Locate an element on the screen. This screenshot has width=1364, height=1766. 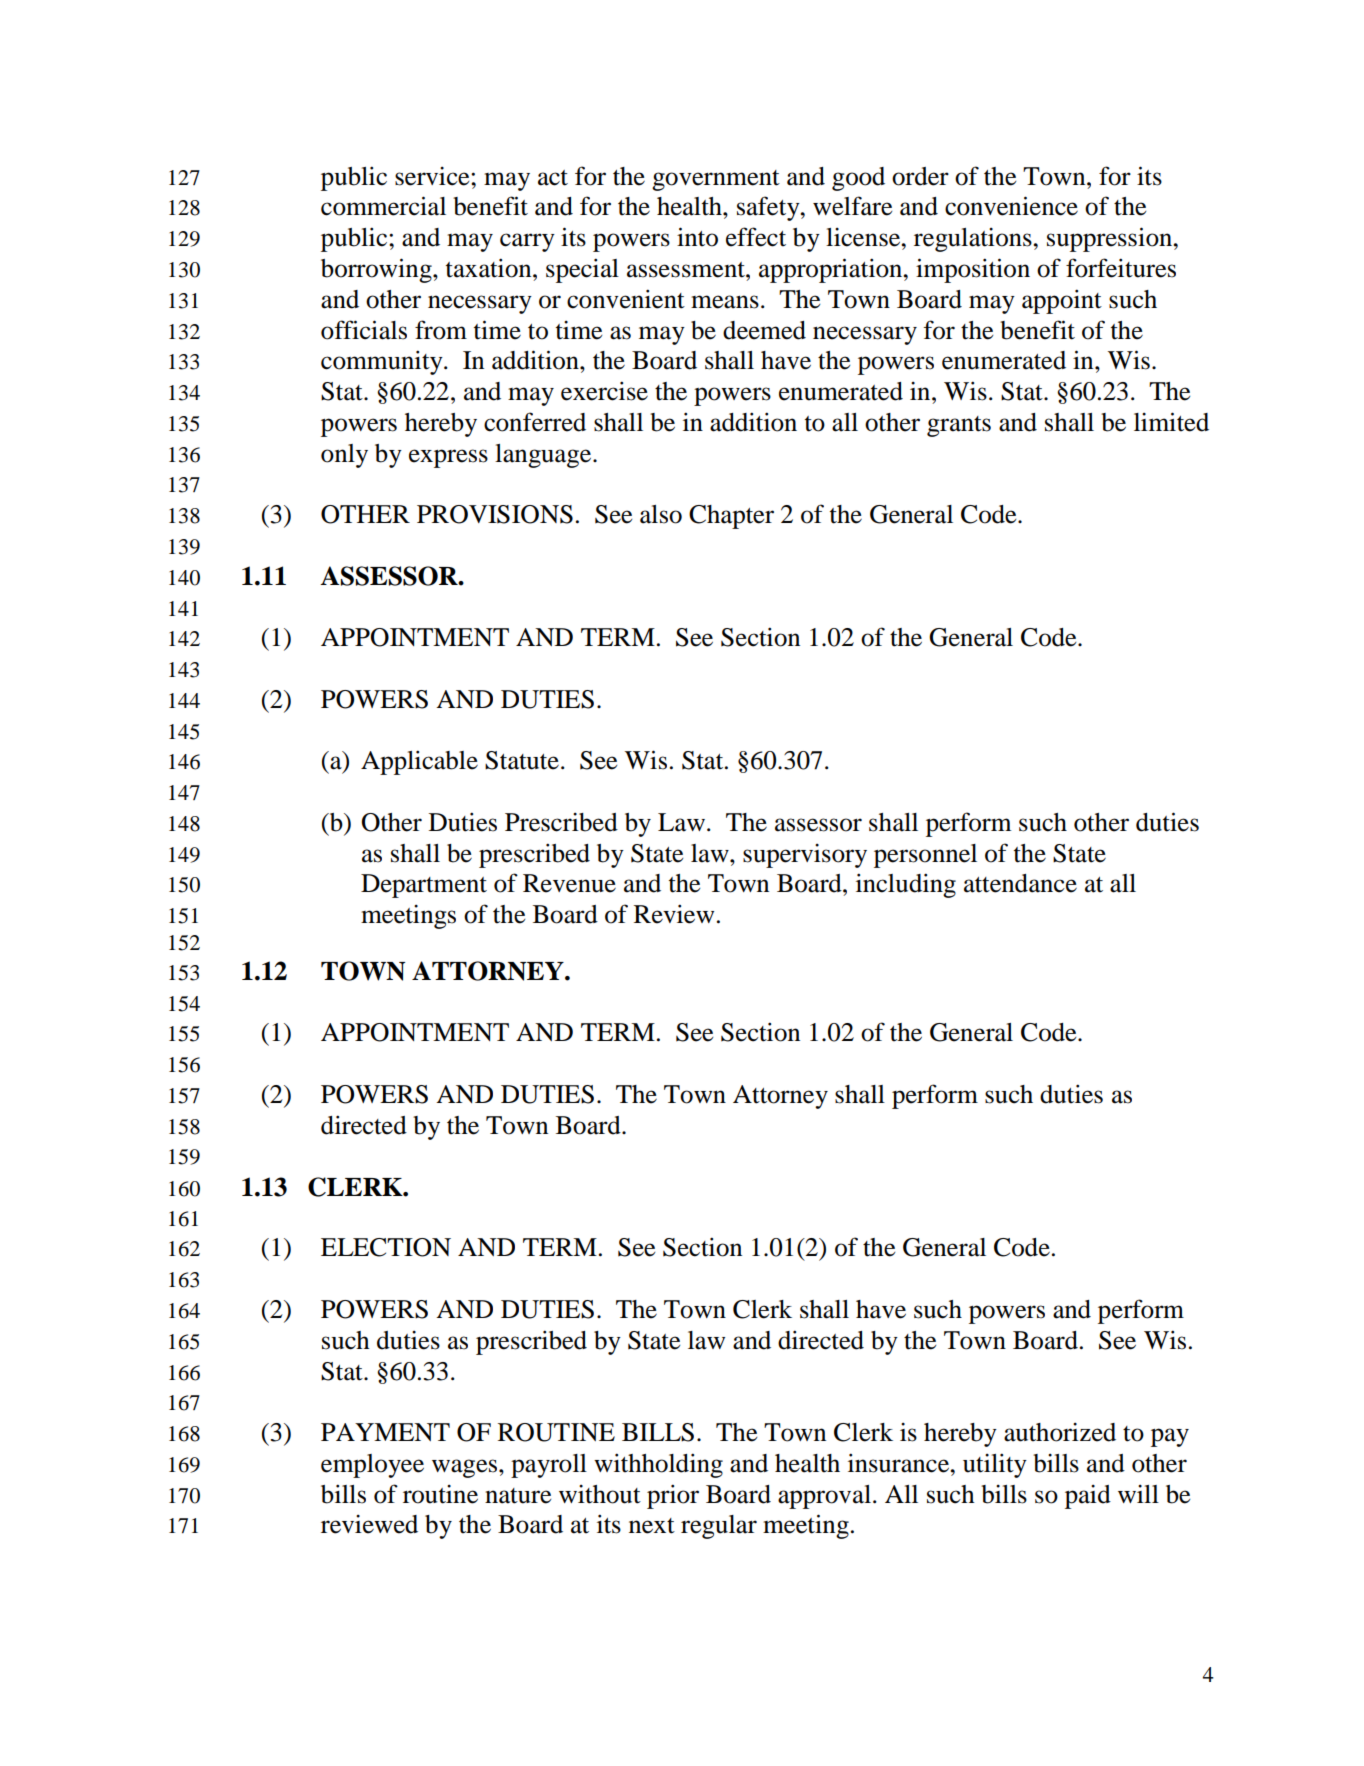
Department is located at coordinates (424, 886).
